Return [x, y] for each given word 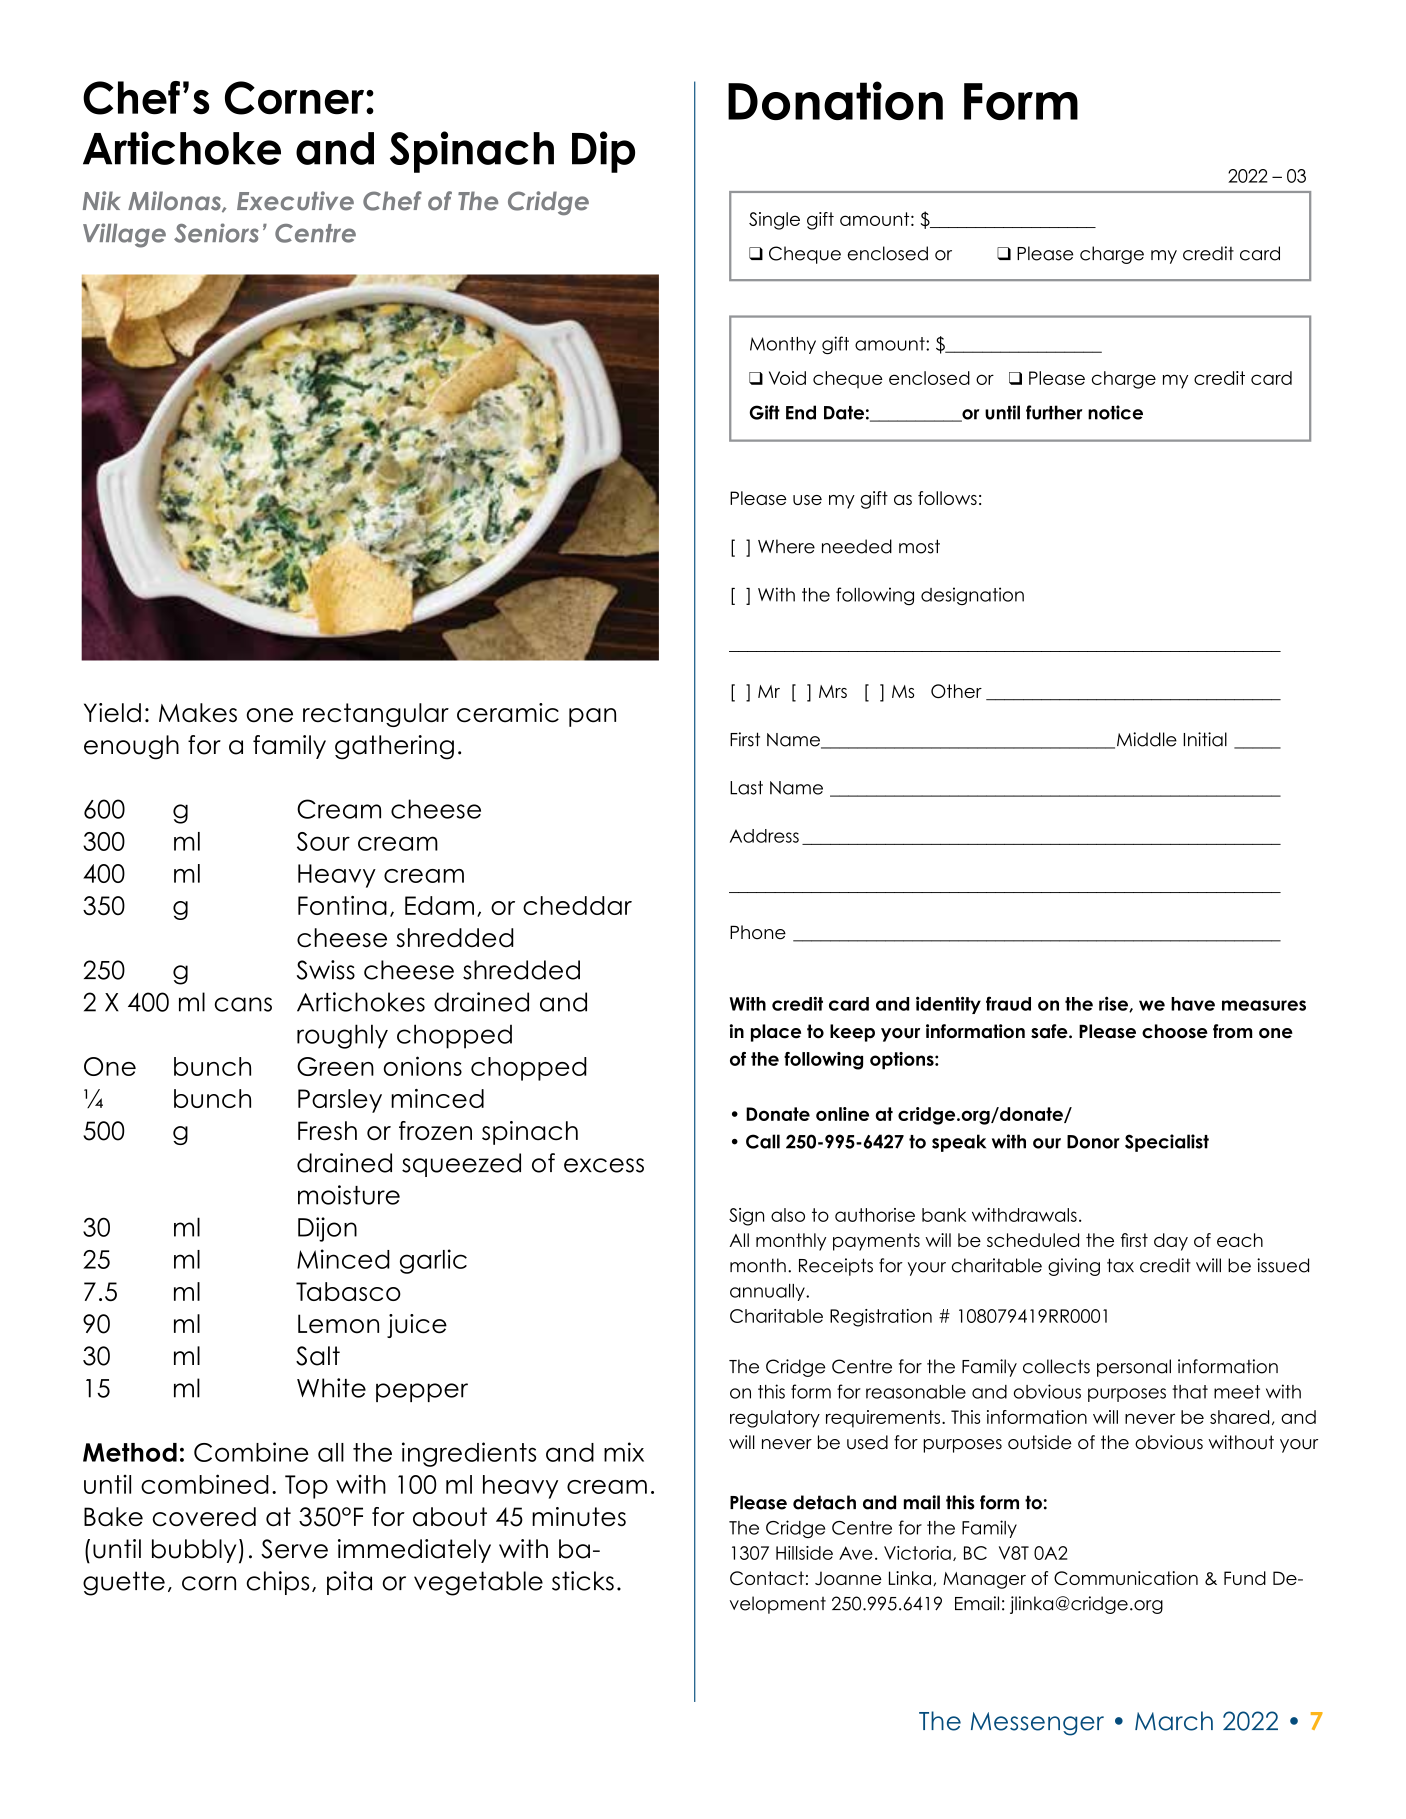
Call [763, 1141]
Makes [198, 713]
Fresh [327, 1131]
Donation [835, 100]
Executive [295, 201]
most [919, 546]
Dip [603, 152]
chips [277, 1583]
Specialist [1167, 1143]
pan [592, 717]
